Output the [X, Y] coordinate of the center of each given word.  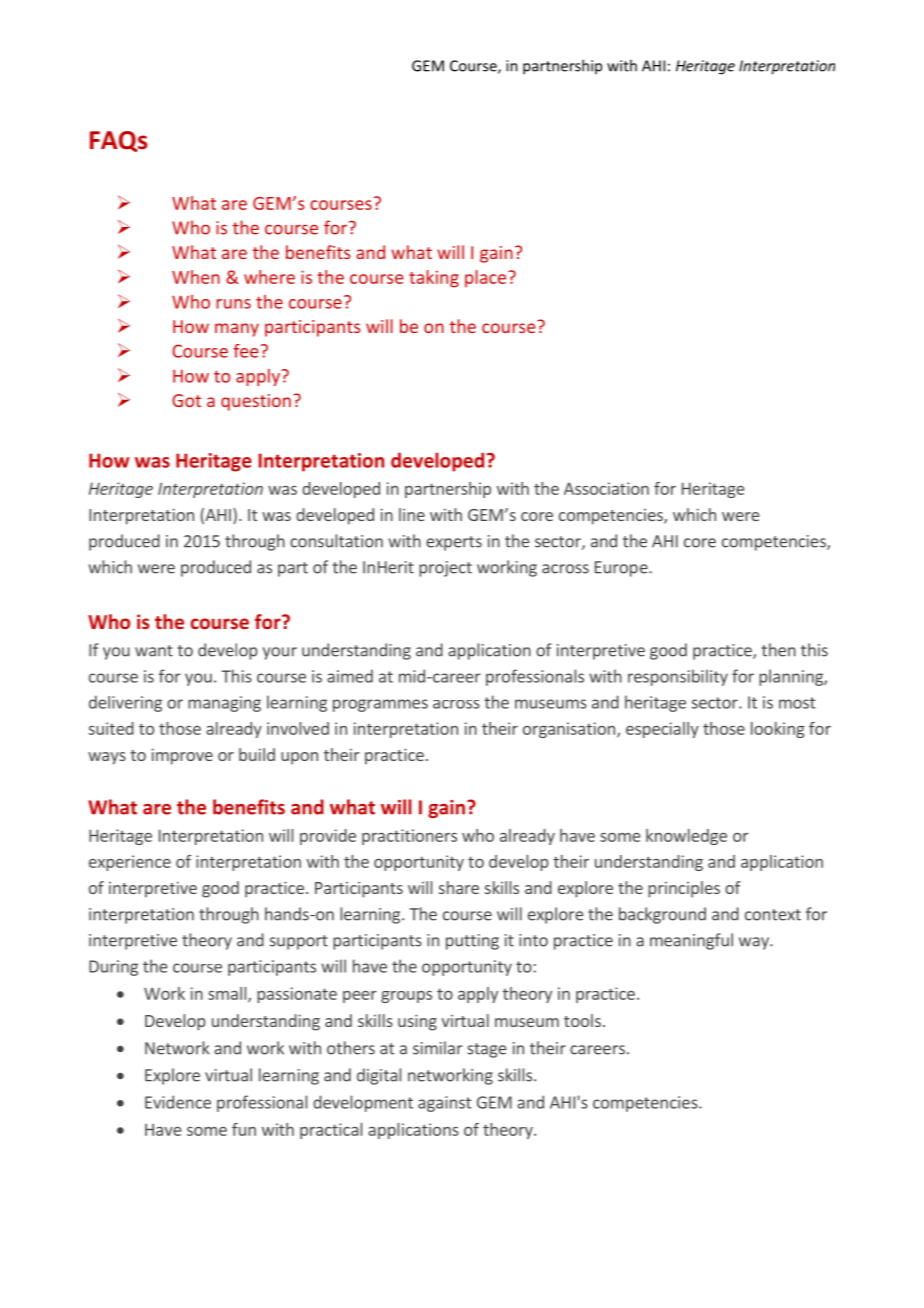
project [445, 569]
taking [434, 279]
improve [182, 756]
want [154, 651]
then [778, 650]
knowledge [686, 837]
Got [186, 400]
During [113, 968]
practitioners [409, 837]
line [412, 514]
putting [472, 942]
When [196, 277]
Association [606, 488]
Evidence [178, 1102]
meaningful [691, 941]
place [487, 278]
